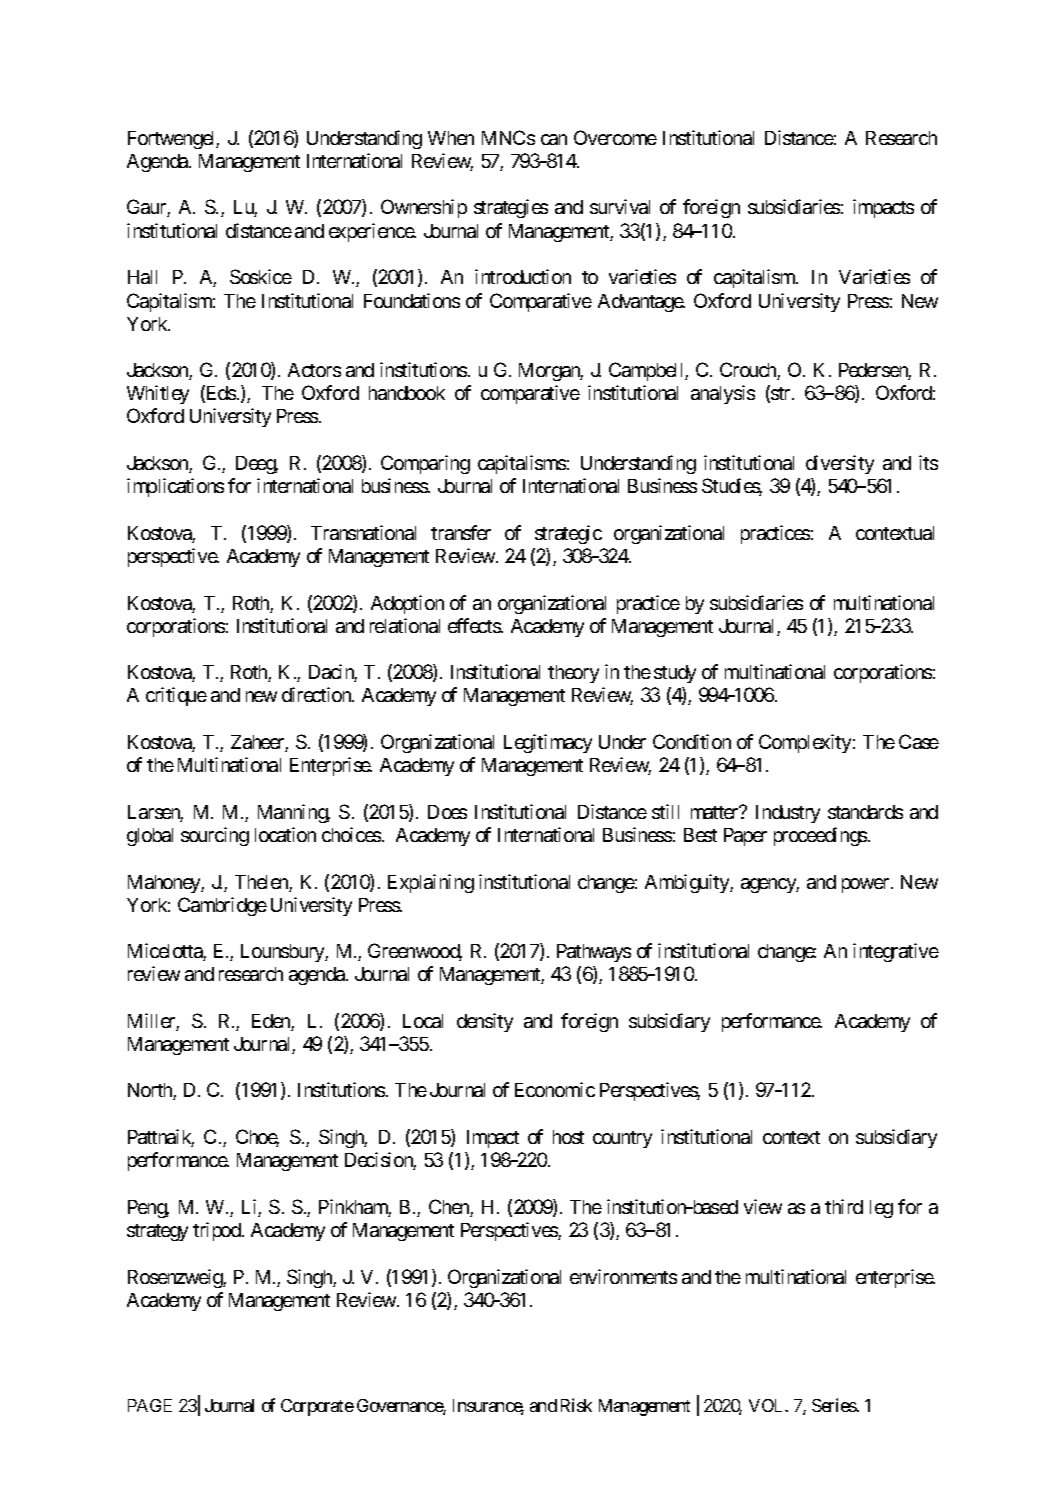  Describe the element at coordinates (511, 208) in the document. I see `strategies` at that location.
